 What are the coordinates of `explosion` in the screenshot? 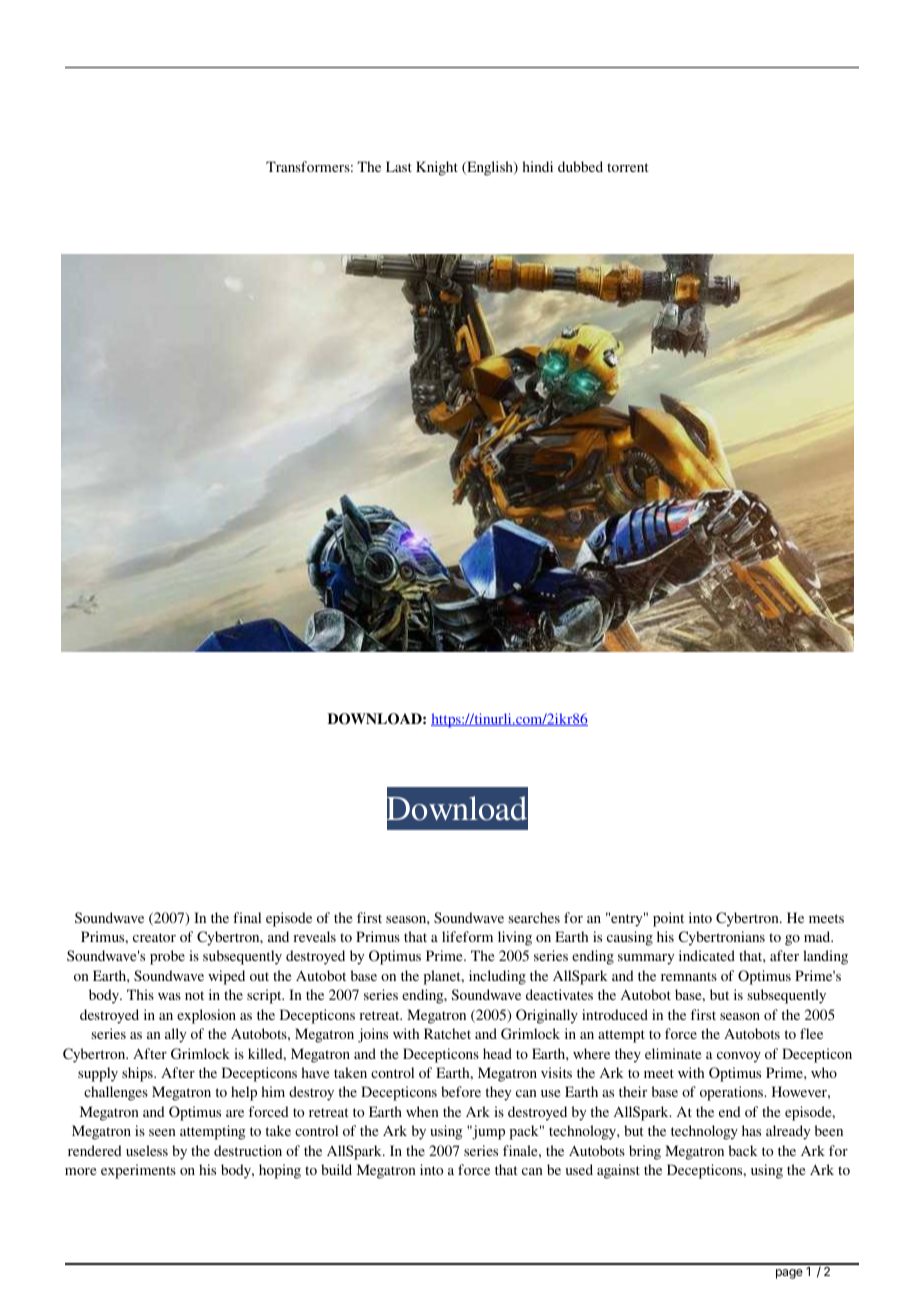 It's located at (206, 1016).
